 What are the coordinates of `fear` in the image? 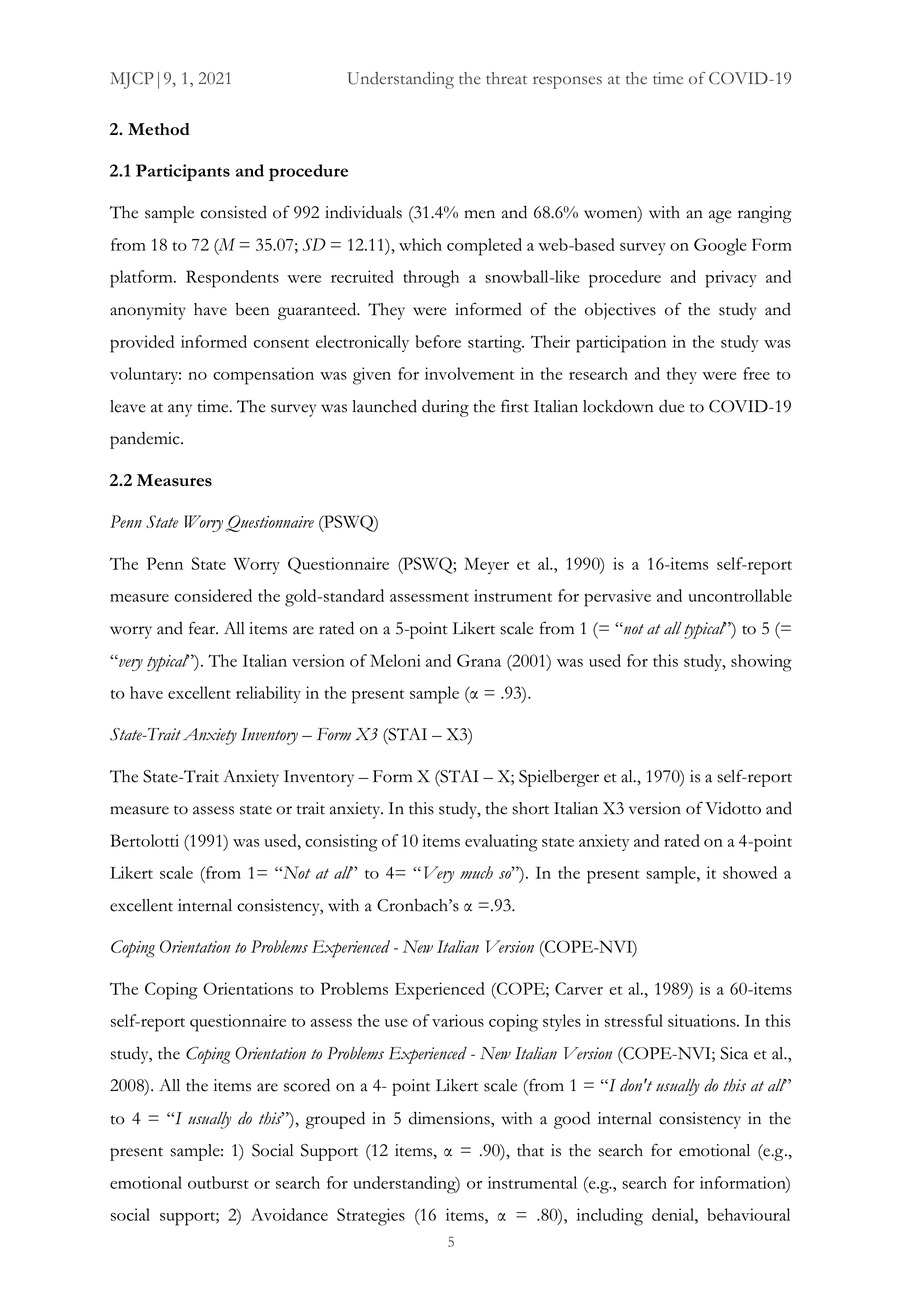 It's located at (203, 628).
